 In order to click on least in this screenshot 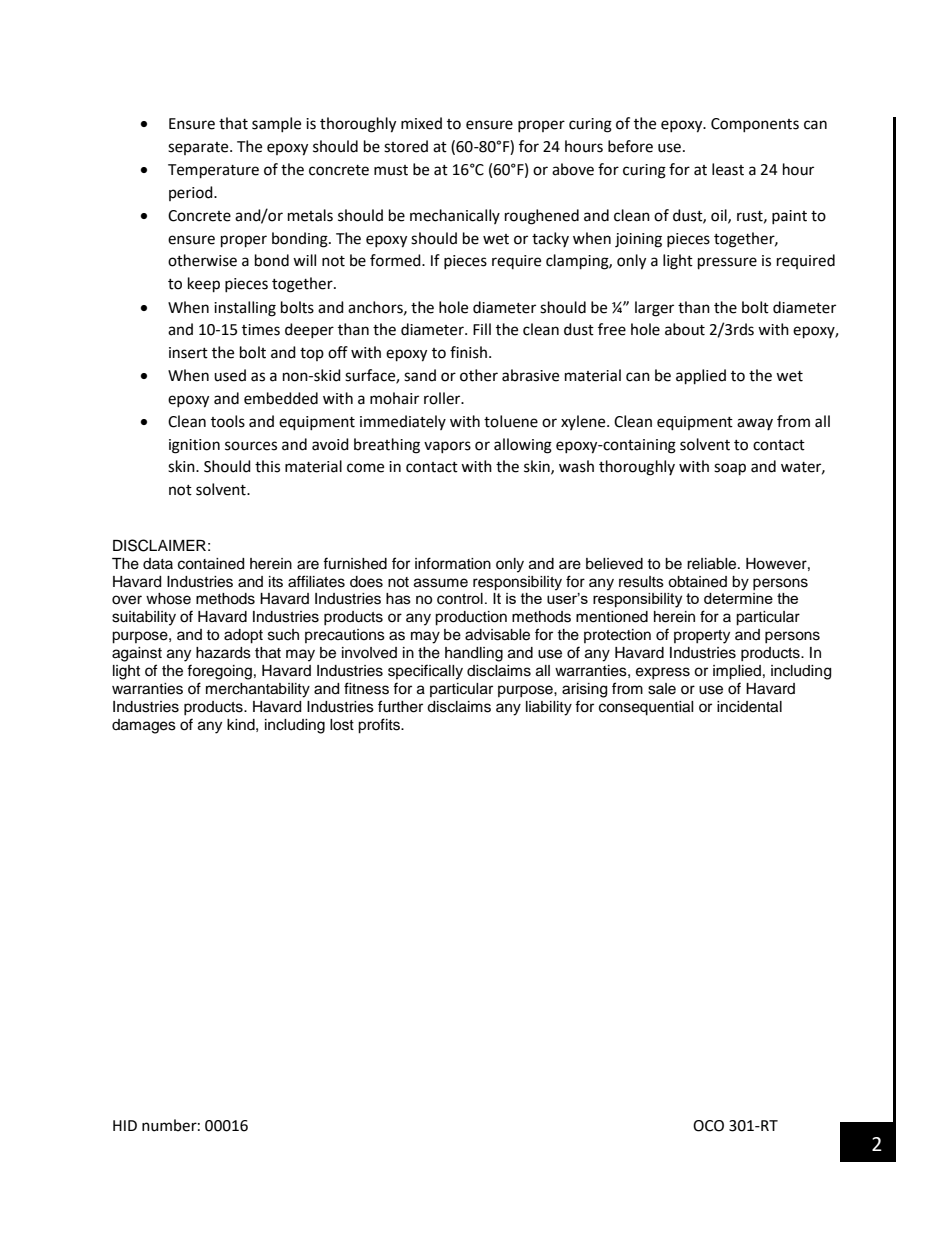, I will do `click(728, 169)`.
